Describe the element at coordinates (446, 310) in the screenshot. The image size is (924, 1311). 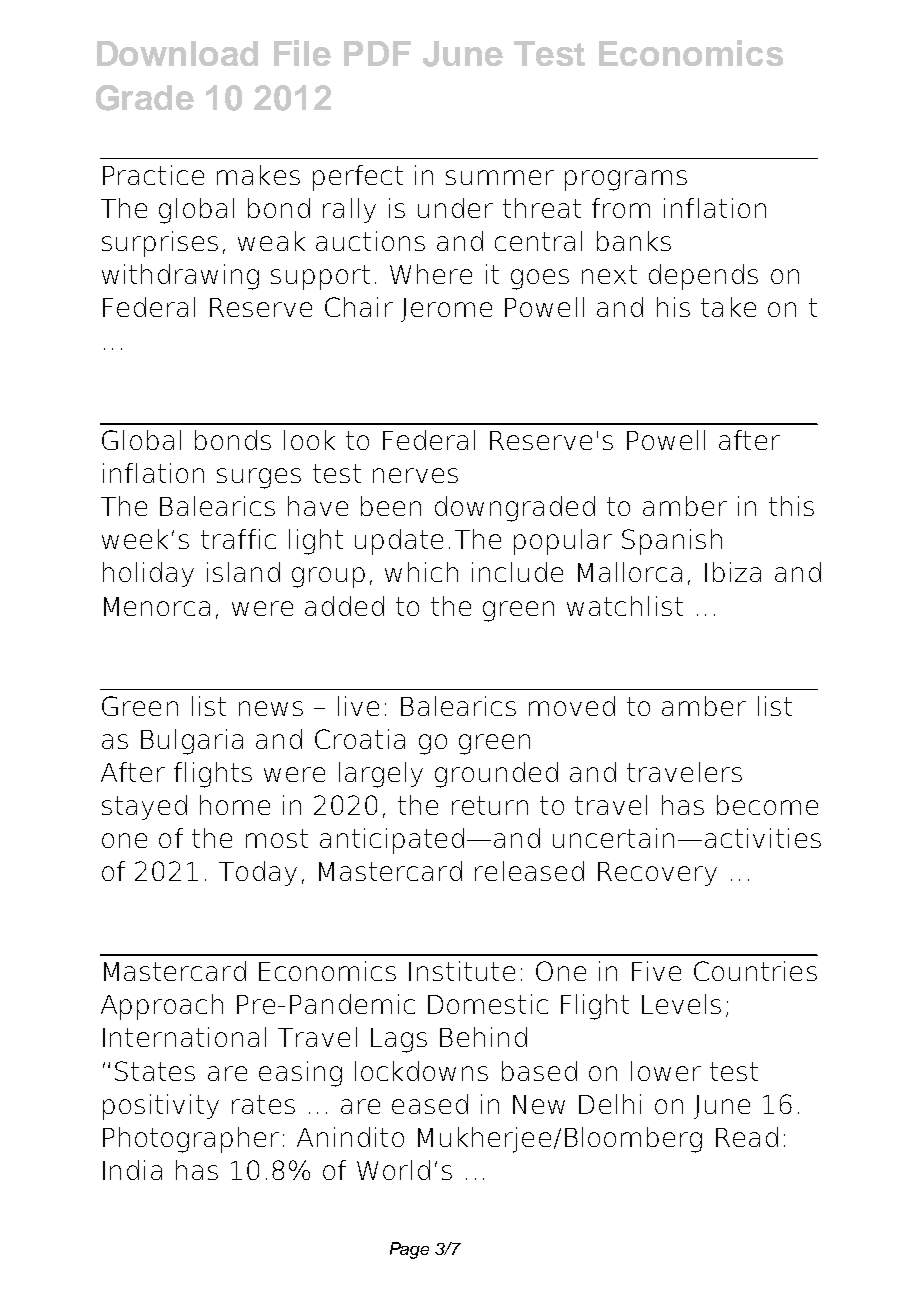
I see `Jerome` at that location.
